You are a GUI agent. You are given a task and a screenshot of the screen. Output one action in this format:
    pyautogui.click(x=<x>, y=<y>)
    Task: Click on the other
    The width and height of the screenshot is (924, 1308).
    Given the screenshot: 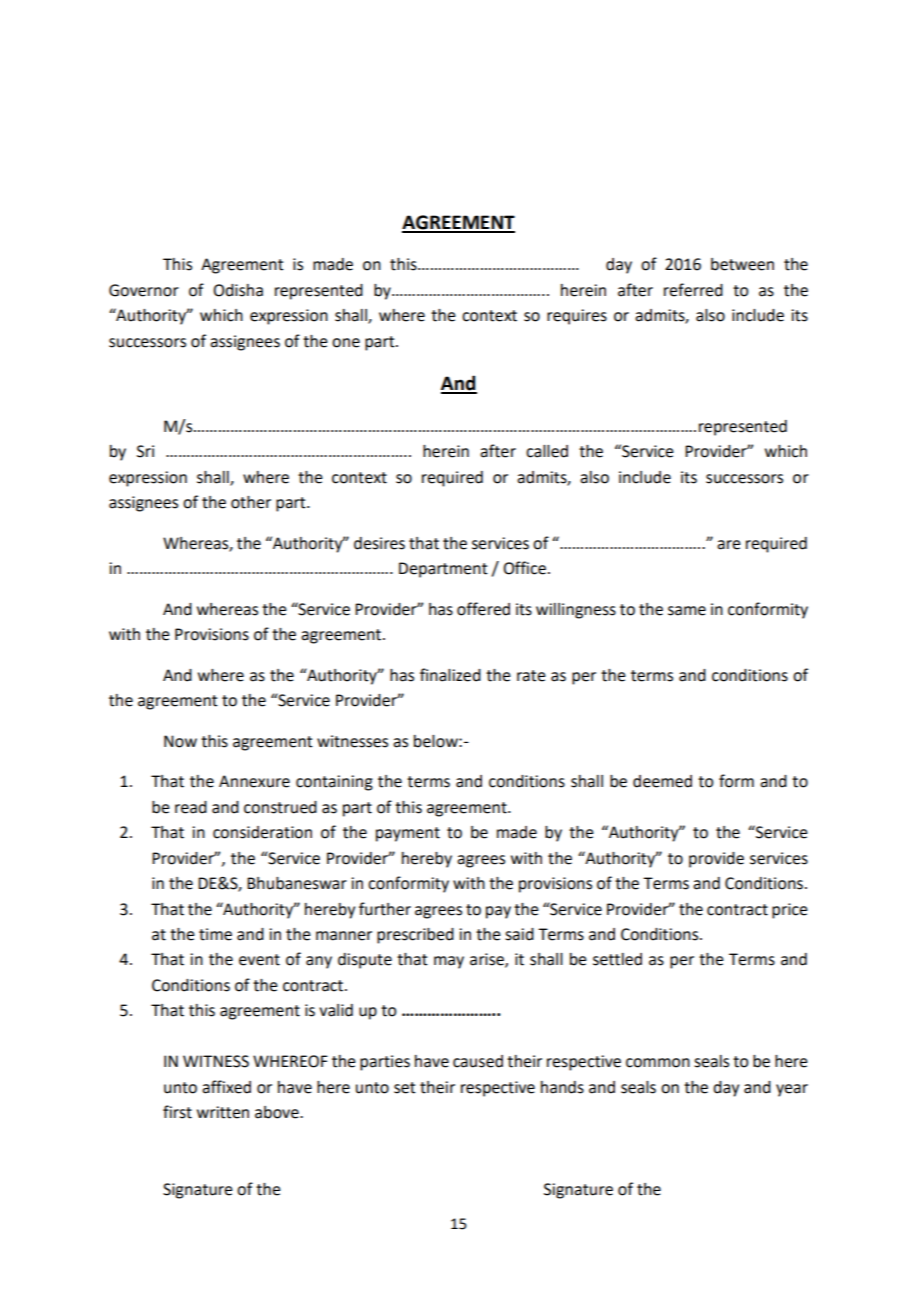 What is the action you would take?
    pyautogui.click(x=251, y=502)
